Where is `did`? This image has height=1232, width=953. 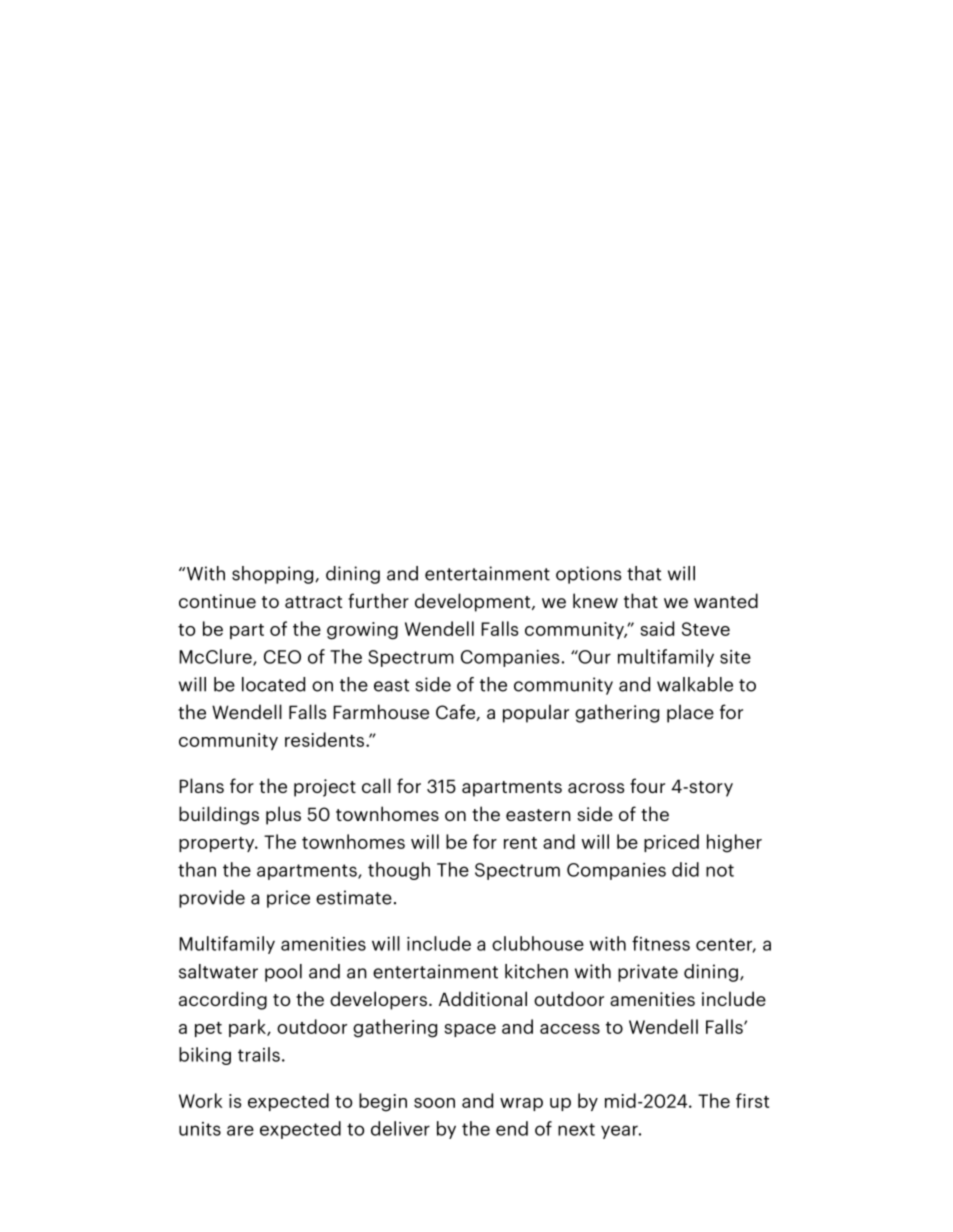
did is located at coordinates (685, 869).
